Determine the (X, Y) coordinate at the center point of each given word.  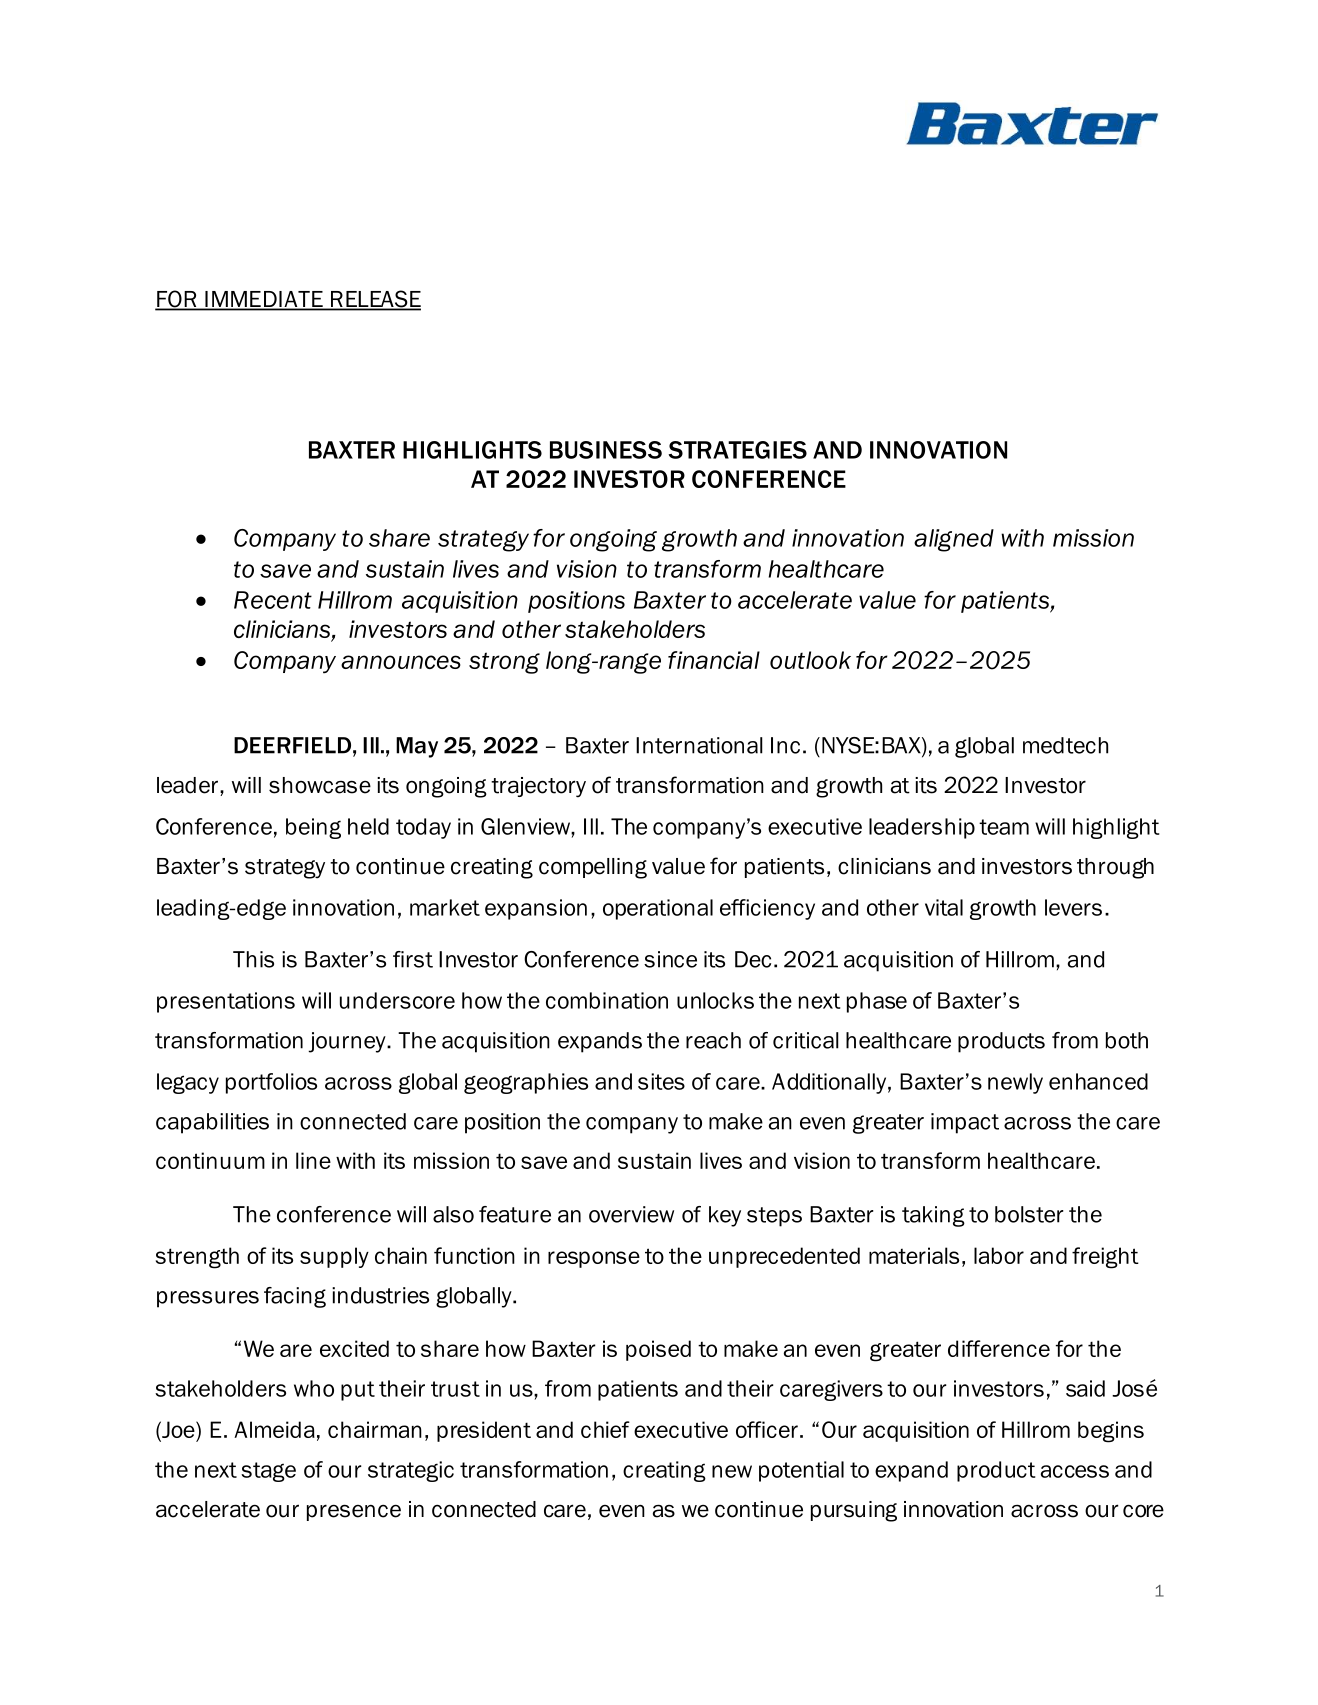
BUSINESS (606, 450)
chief (605, 1429)
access (1075, 1471)
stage (268, 1472)
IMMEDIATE (264, 300)
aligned (954, 540)
